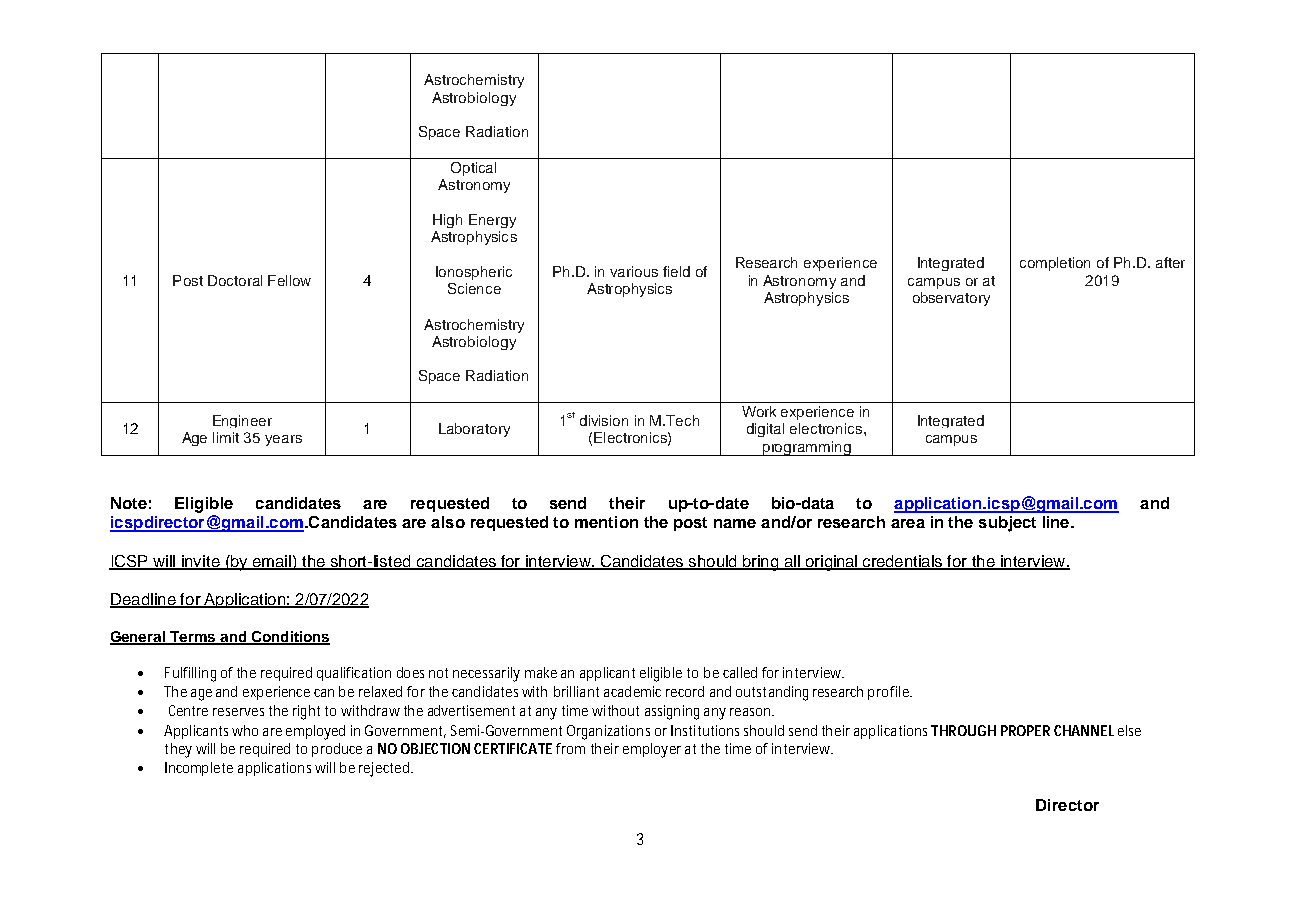 This image has width=1308, height=924. I want to click on Engineer, so click(242, 421).
